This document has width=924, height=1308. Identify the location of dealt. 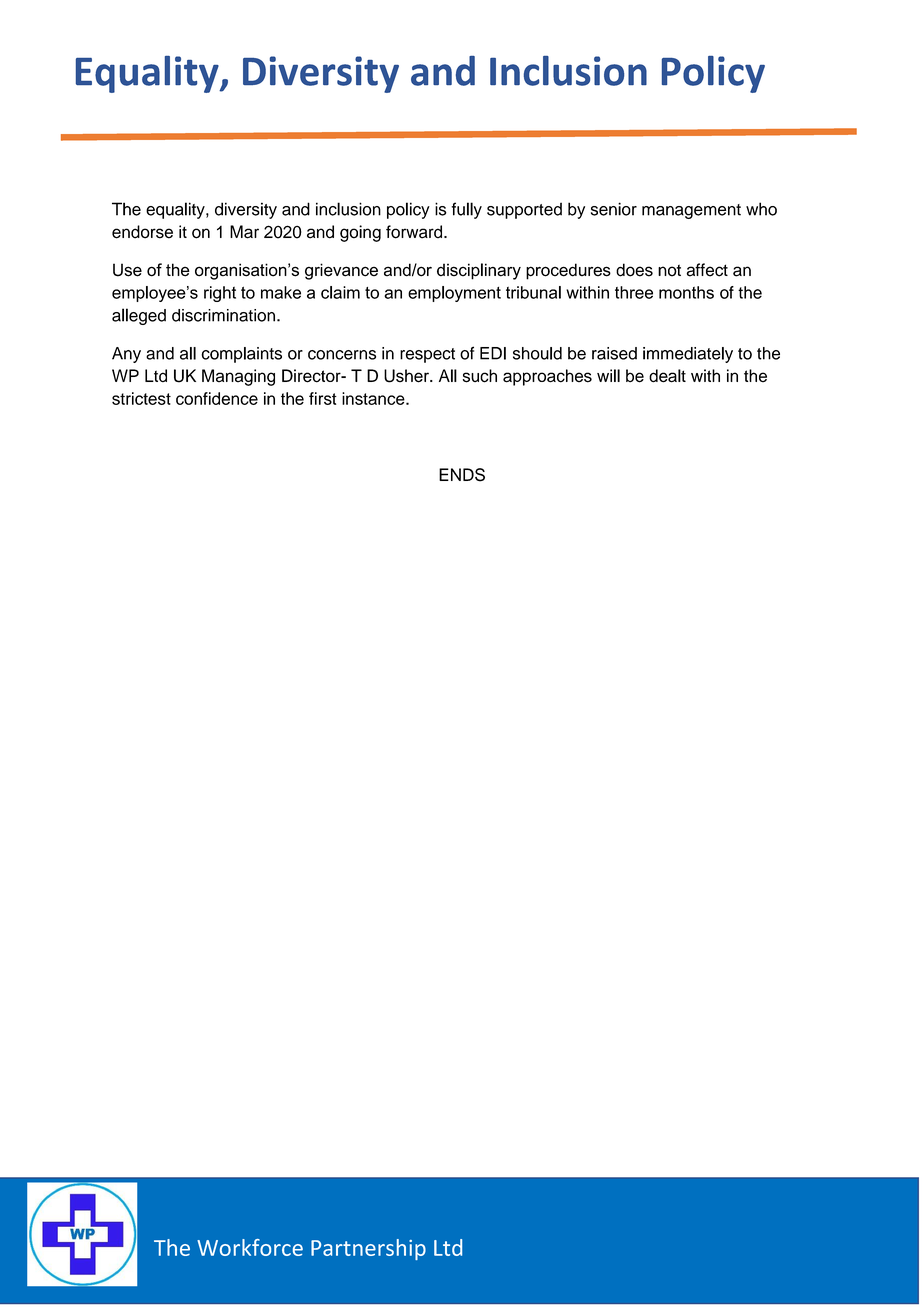
(667, 376).
